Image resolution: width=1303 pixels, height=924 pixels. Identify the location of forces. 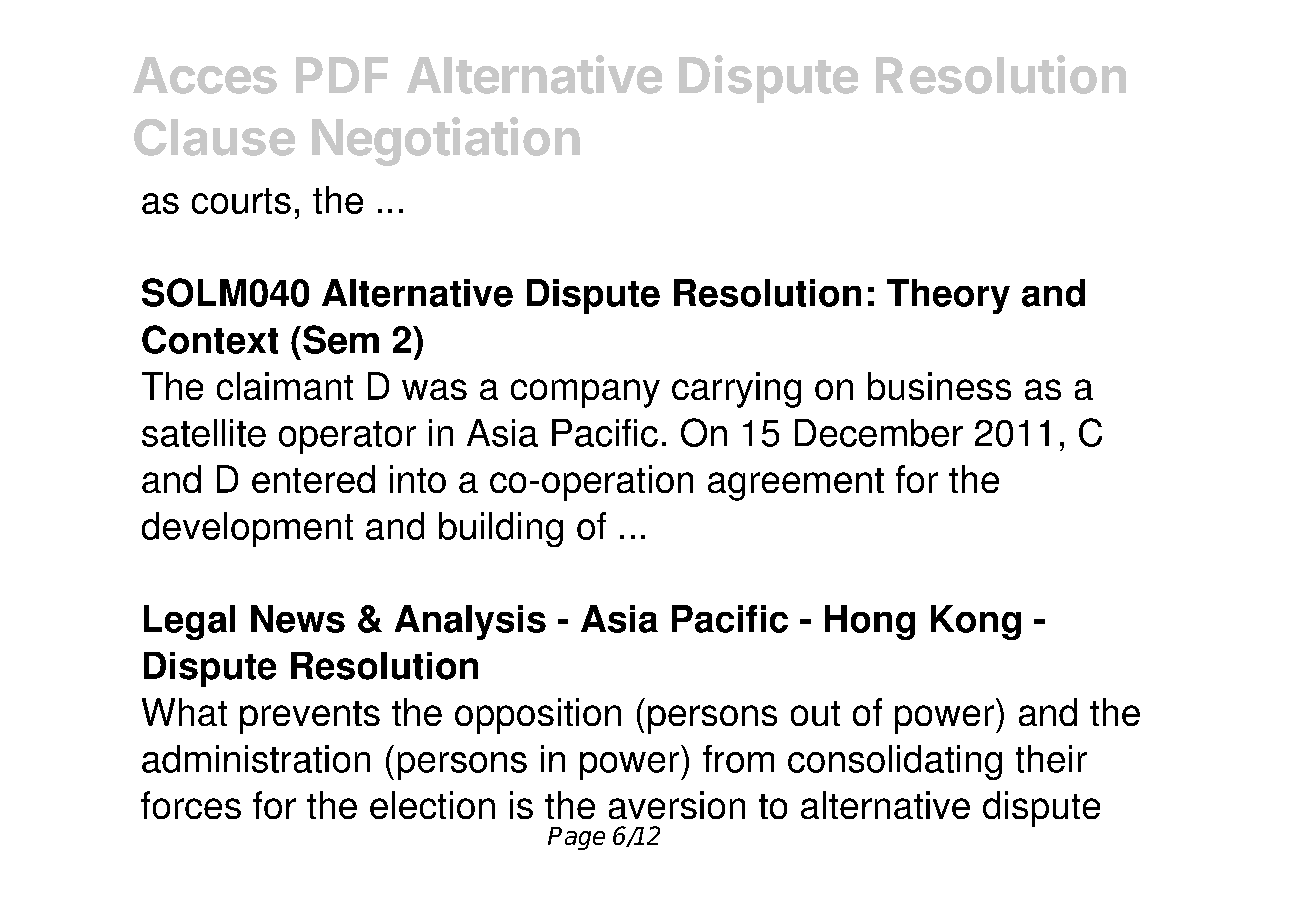
(191, 805).
